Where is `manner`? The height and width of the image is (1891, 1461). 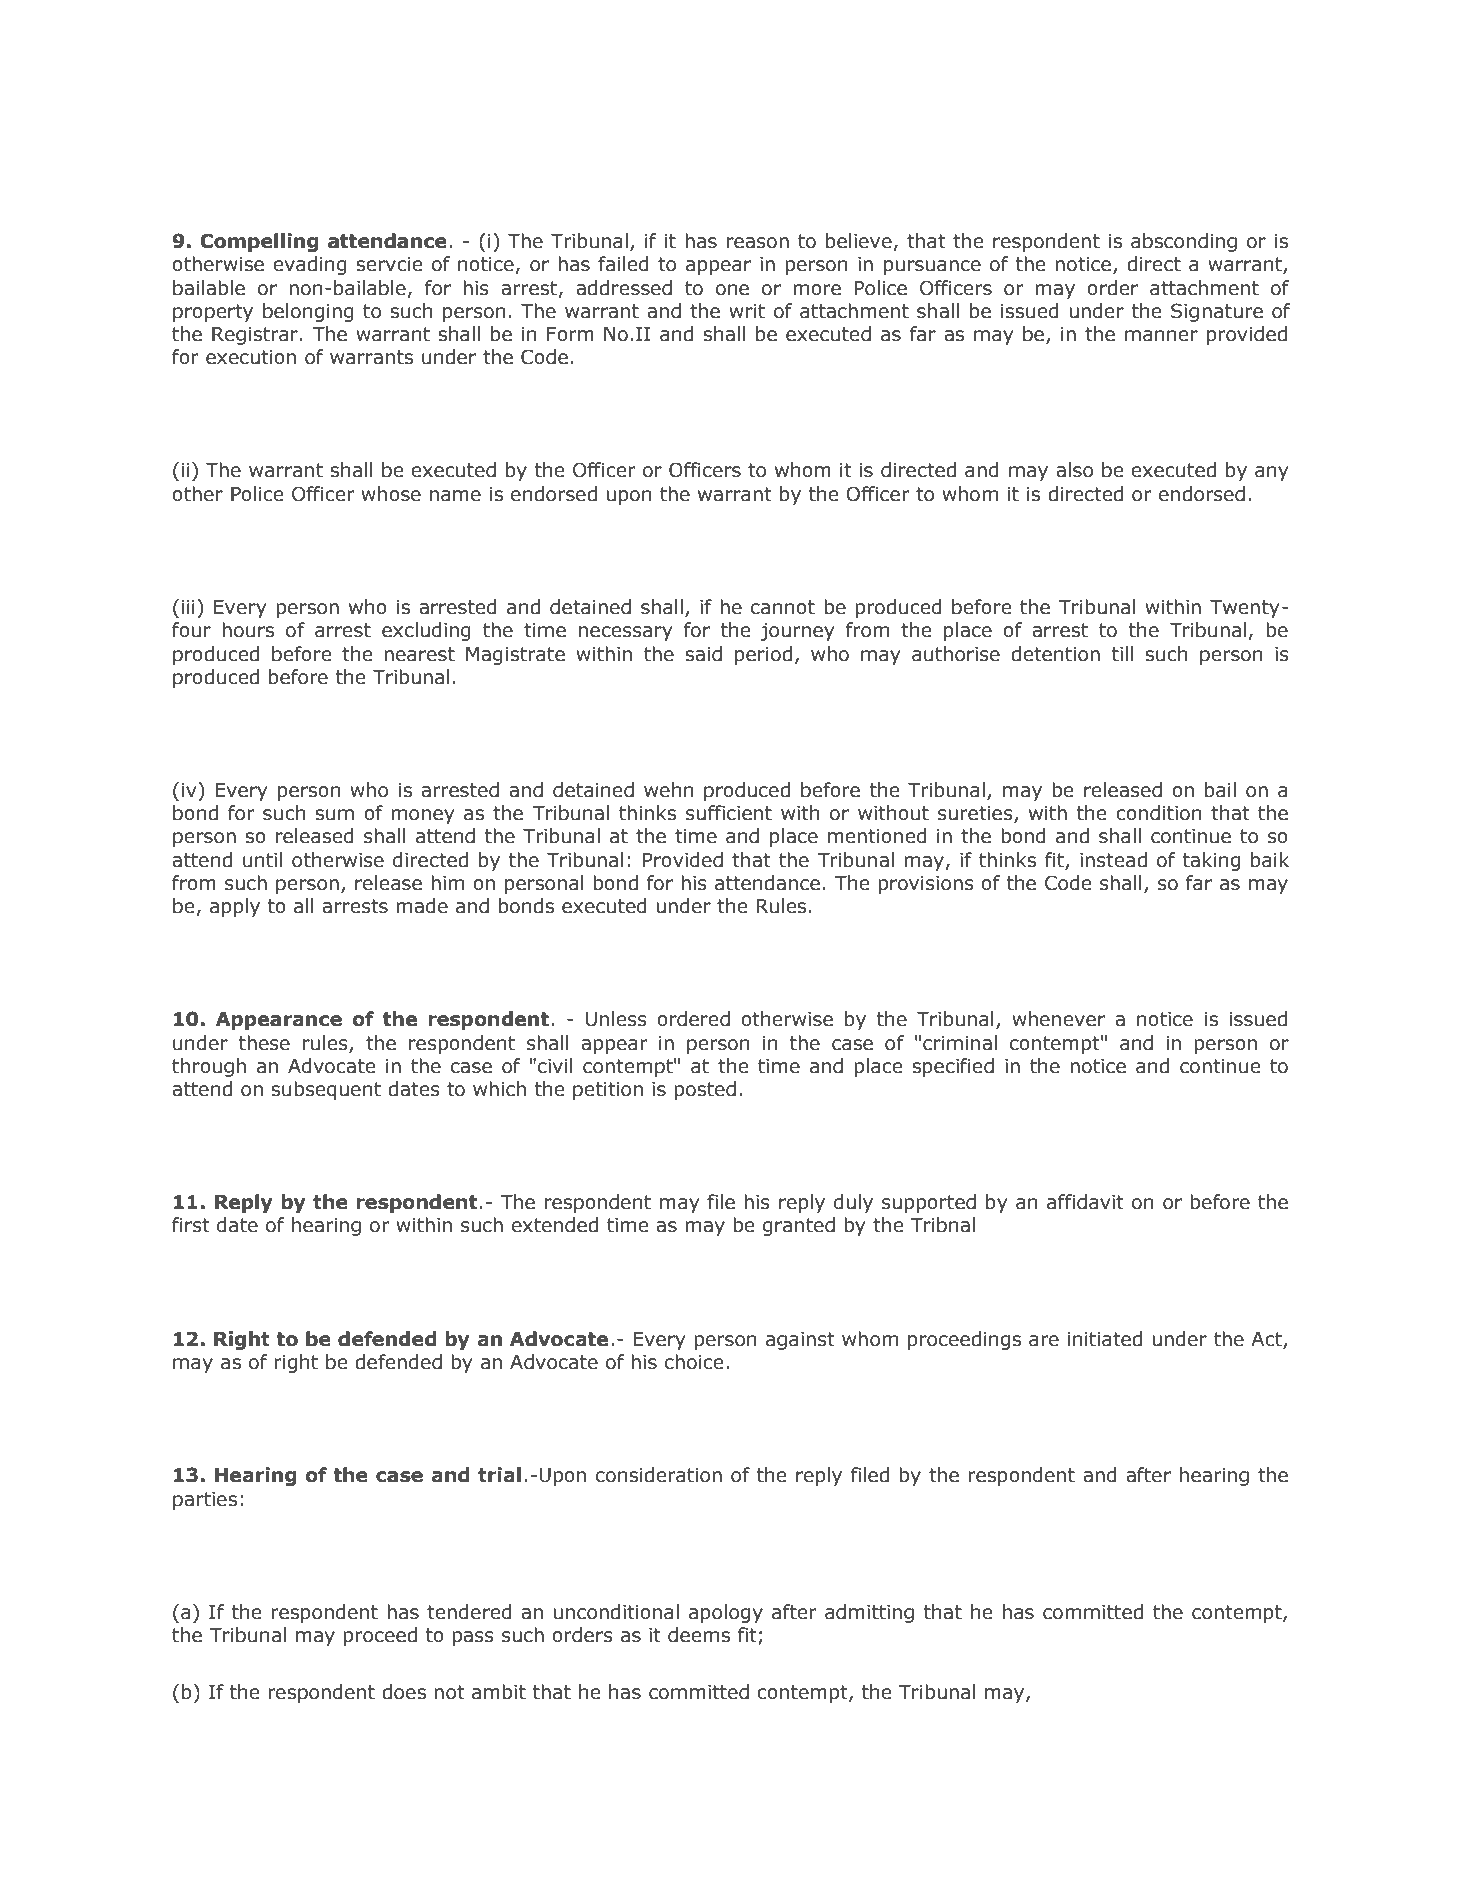 manner is located at coordinates (1161, 336).
